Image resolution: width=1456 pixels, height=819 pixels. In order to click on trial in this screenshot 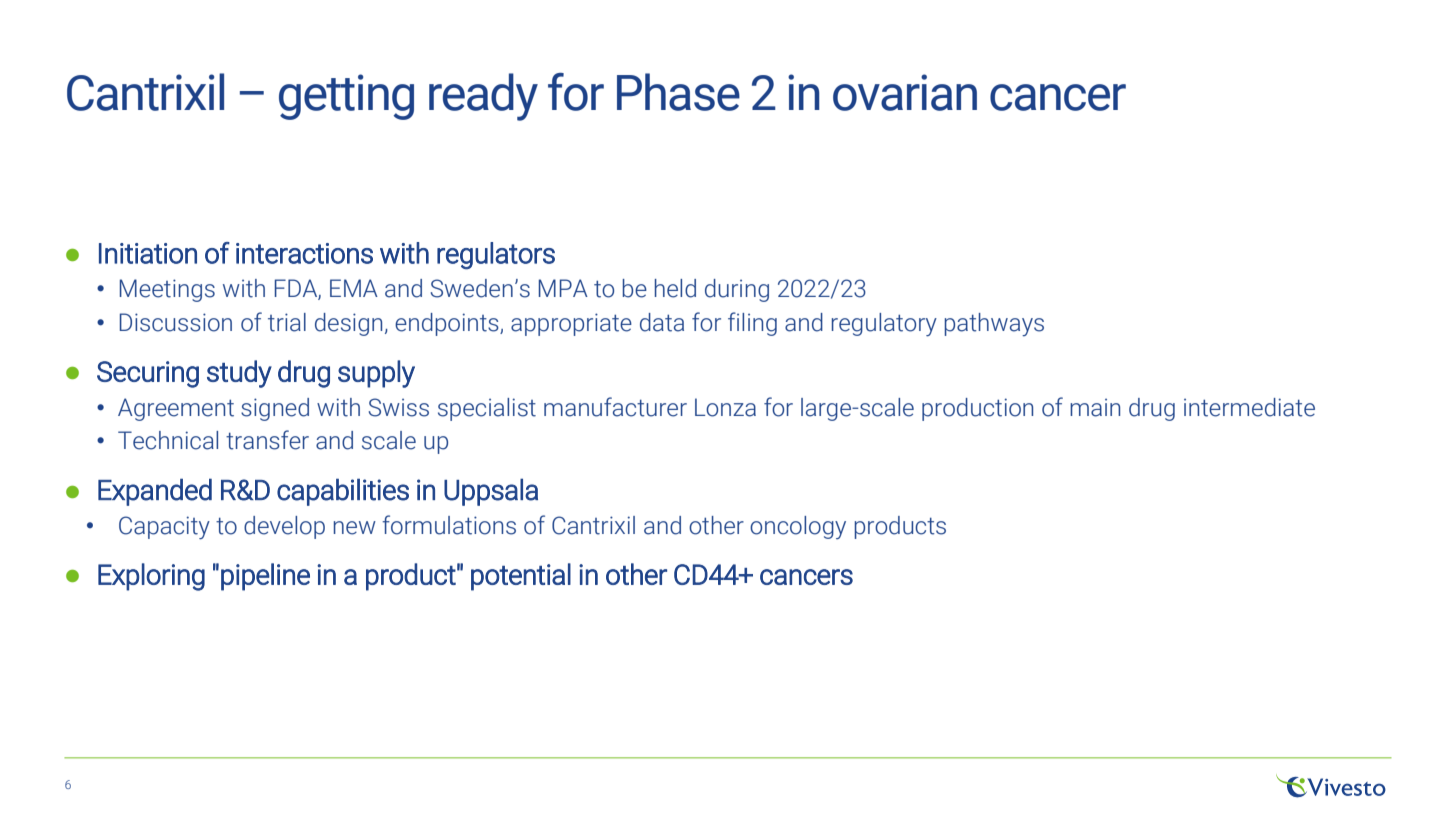, I will do `click(287, 322)`.
